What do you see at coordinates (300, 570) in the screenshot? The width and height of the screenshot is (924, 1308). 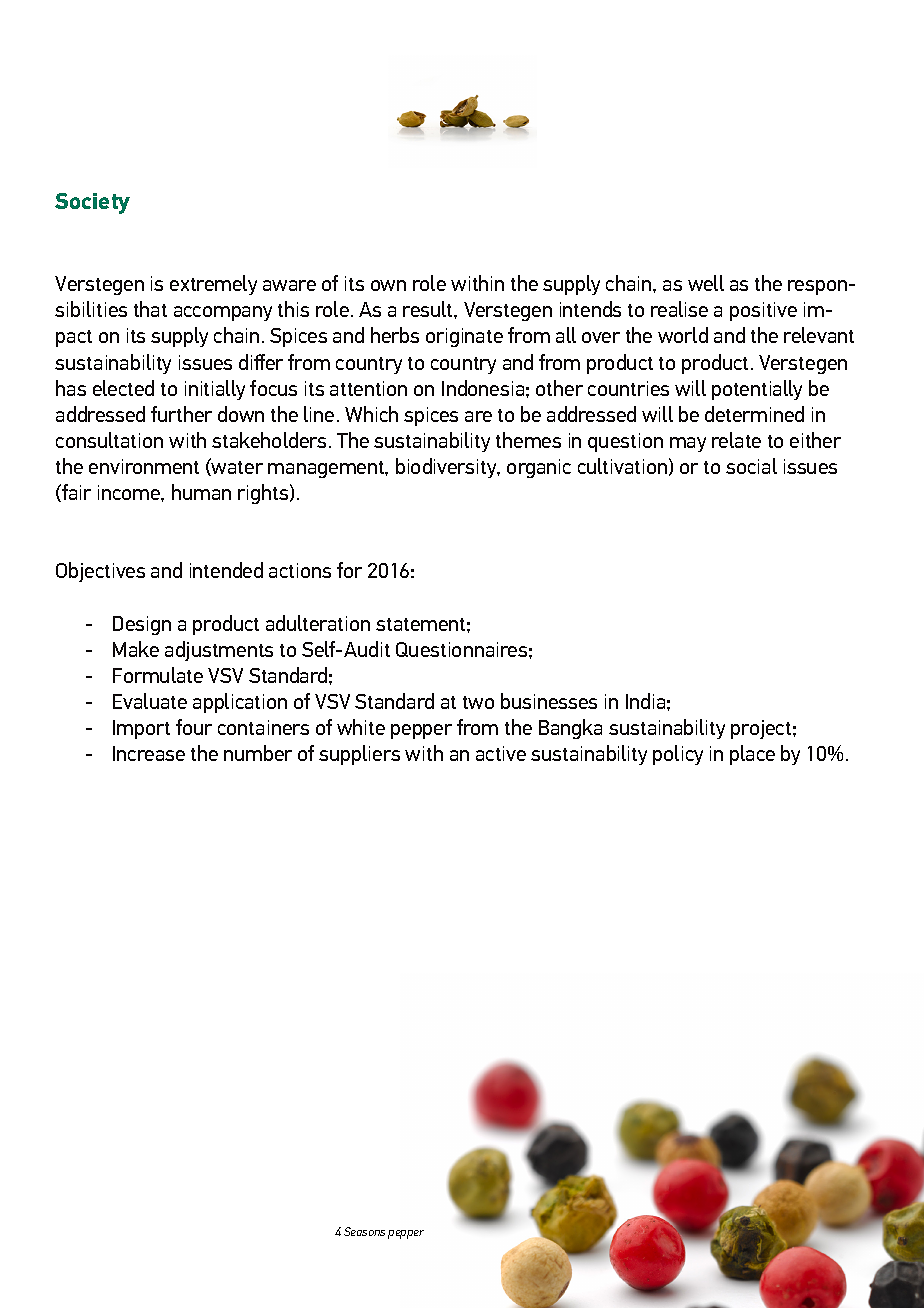 I see `actions` at bounding box center [300, 570].
